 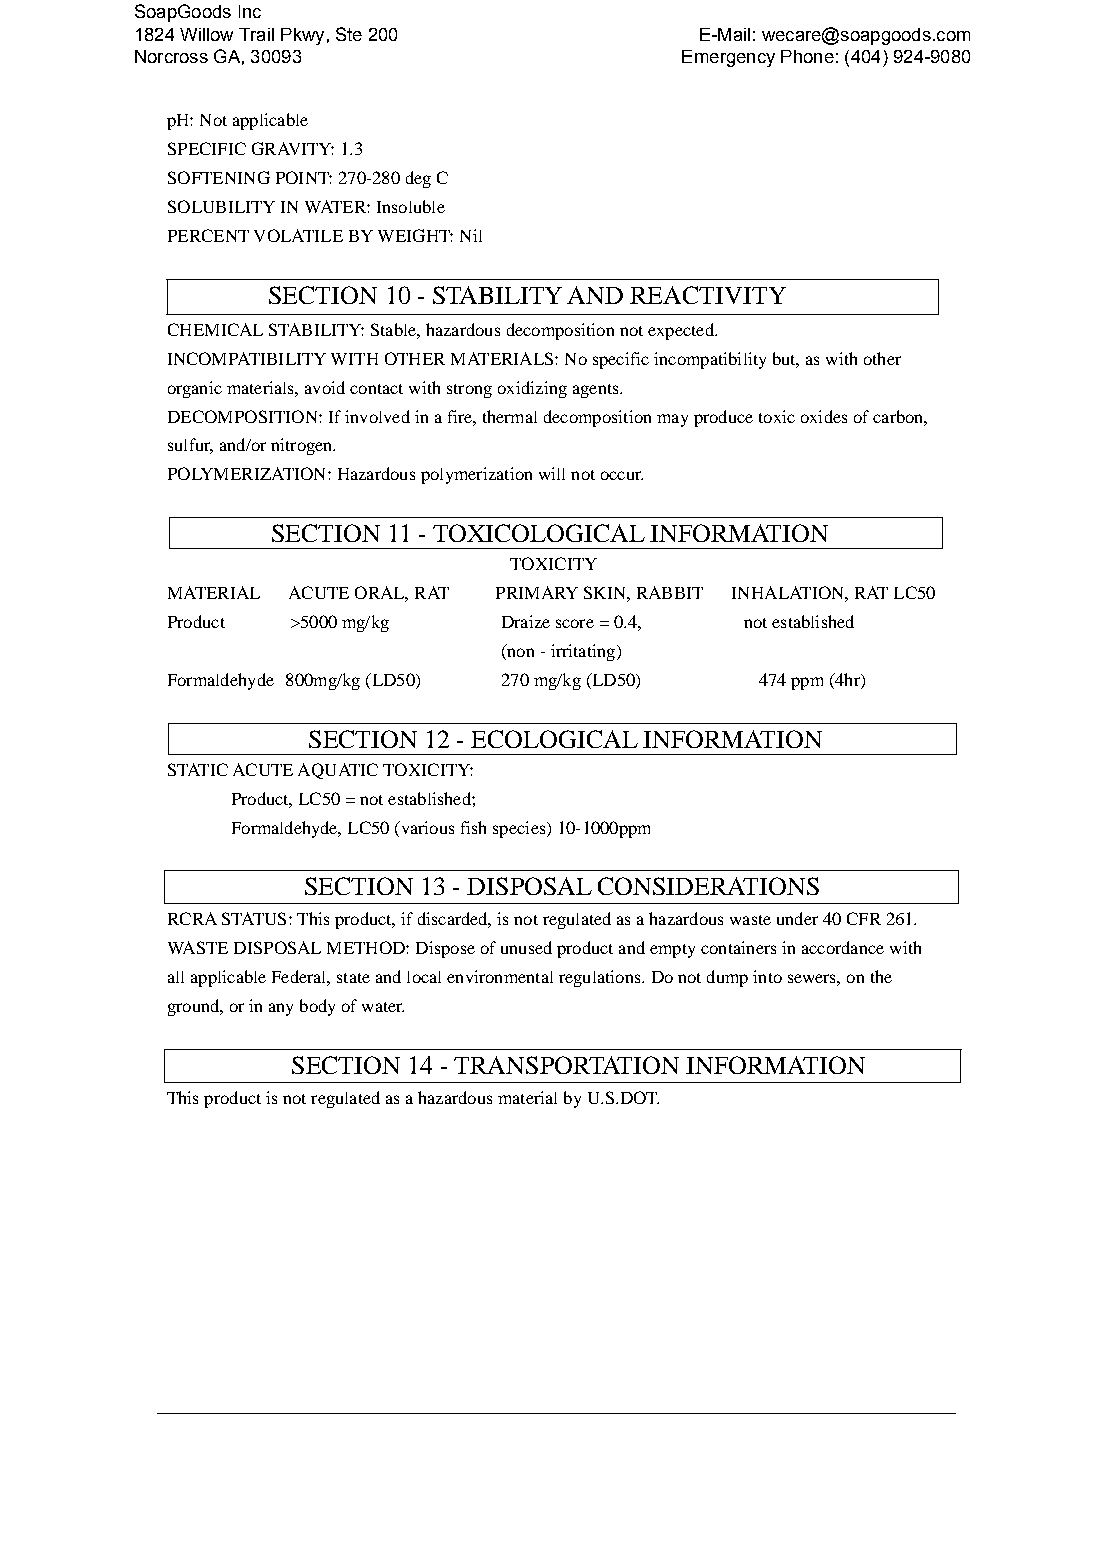 What do you see at coordinates (566, 1065) in the screenshot?
I see `TRANSPORTATION` at bounding box center [566, 1065].
